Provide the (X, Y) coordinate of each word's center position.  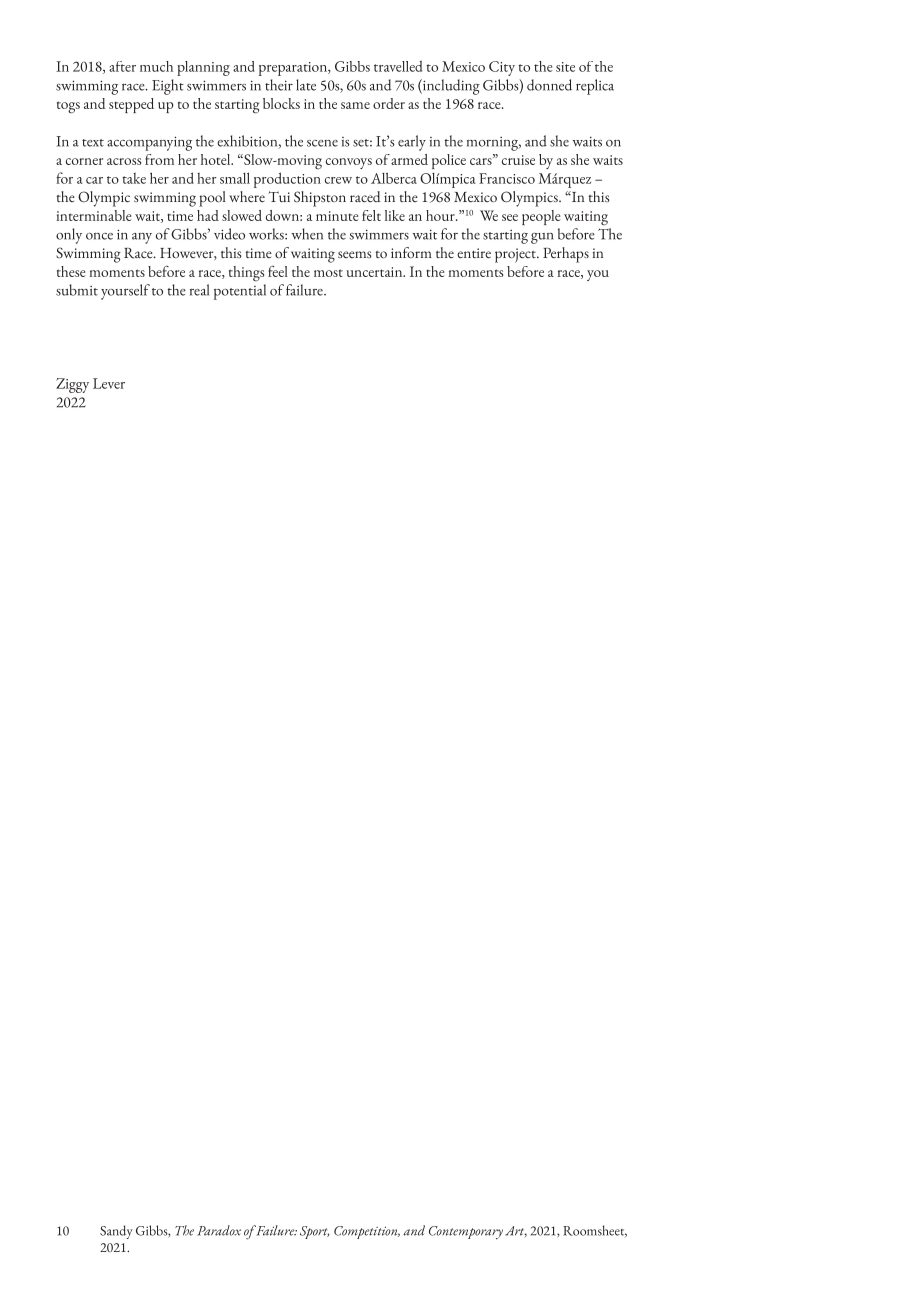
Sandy (116, 1232)
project (516, 255)
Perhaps (566, 255)
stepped (131, 105)
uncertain (376, 272)
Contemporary (466, 1233)
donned (549, 85)
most (328, 273)
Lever (109, 383)
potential (240, 292)
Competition (367, 1232)
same (355, 105)
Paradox (219, 1230)
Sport (314, 1232)
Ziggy (72, 385)
